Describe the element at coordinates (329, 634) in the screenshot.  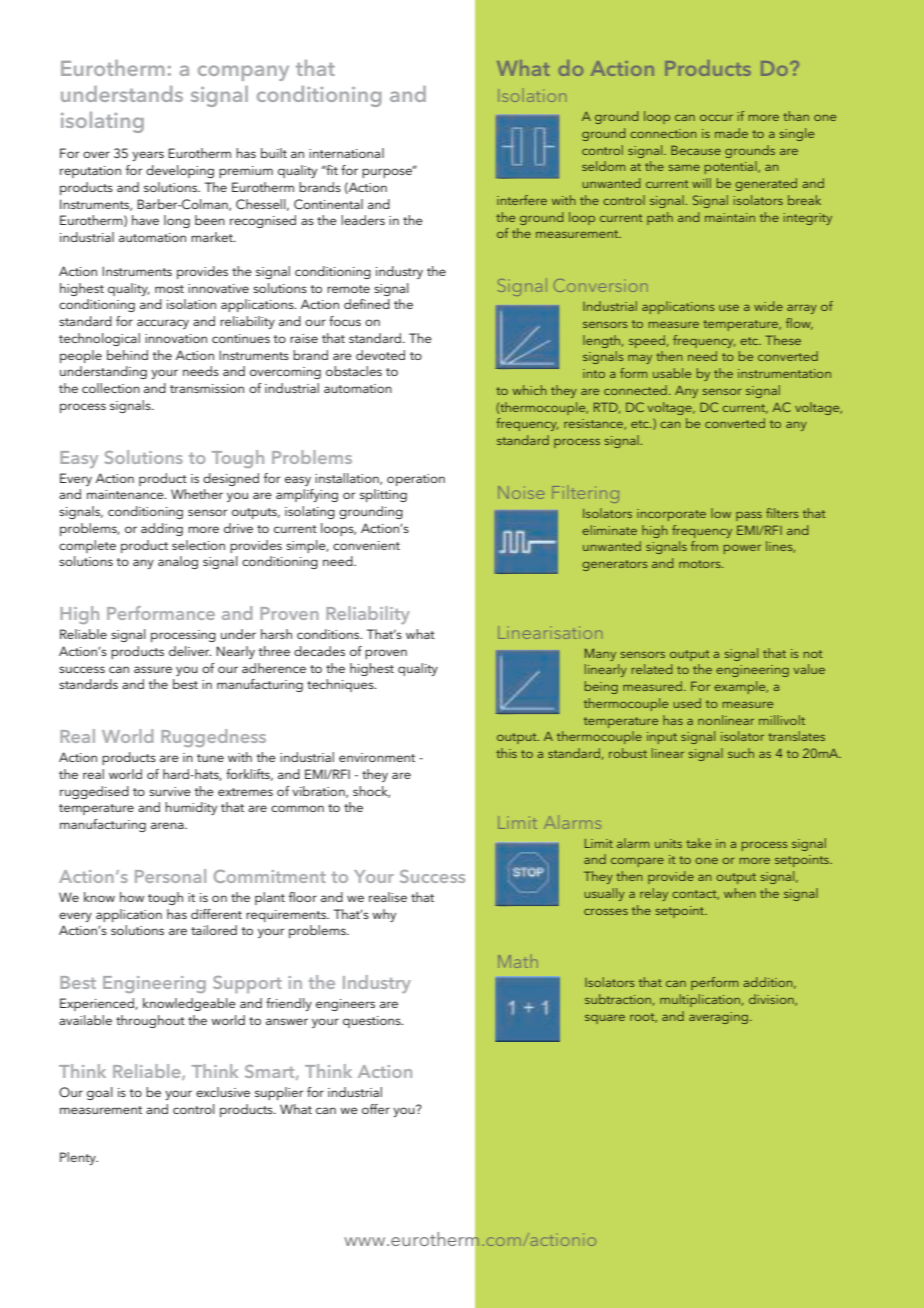
I see `conditions` at that location.
